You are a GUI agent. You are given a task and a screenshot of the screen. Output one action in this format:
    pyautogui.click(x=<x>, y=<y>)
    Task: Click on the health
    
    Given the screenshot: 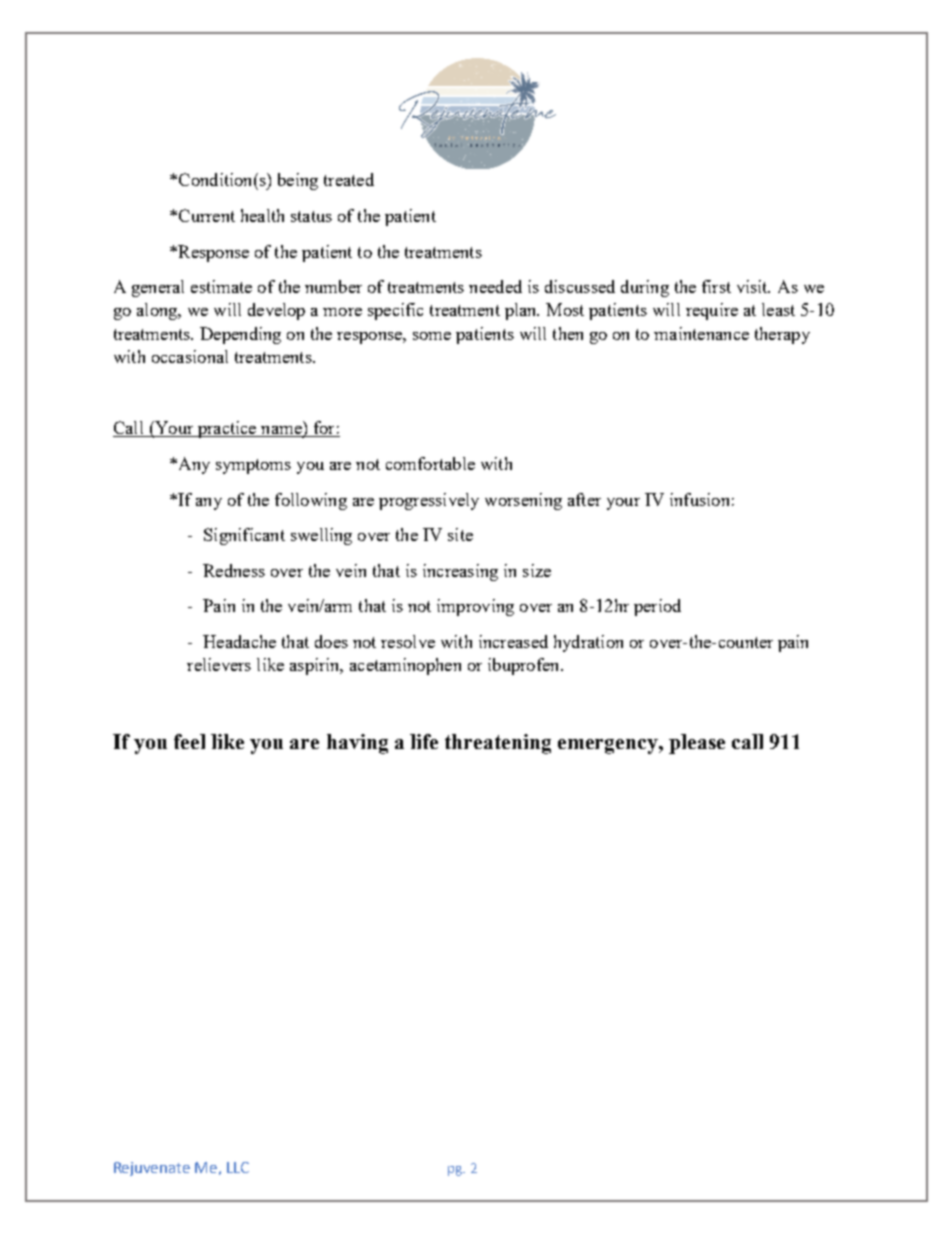 What is the action you would take?
    pyautogui.click(x=262, y=215)
